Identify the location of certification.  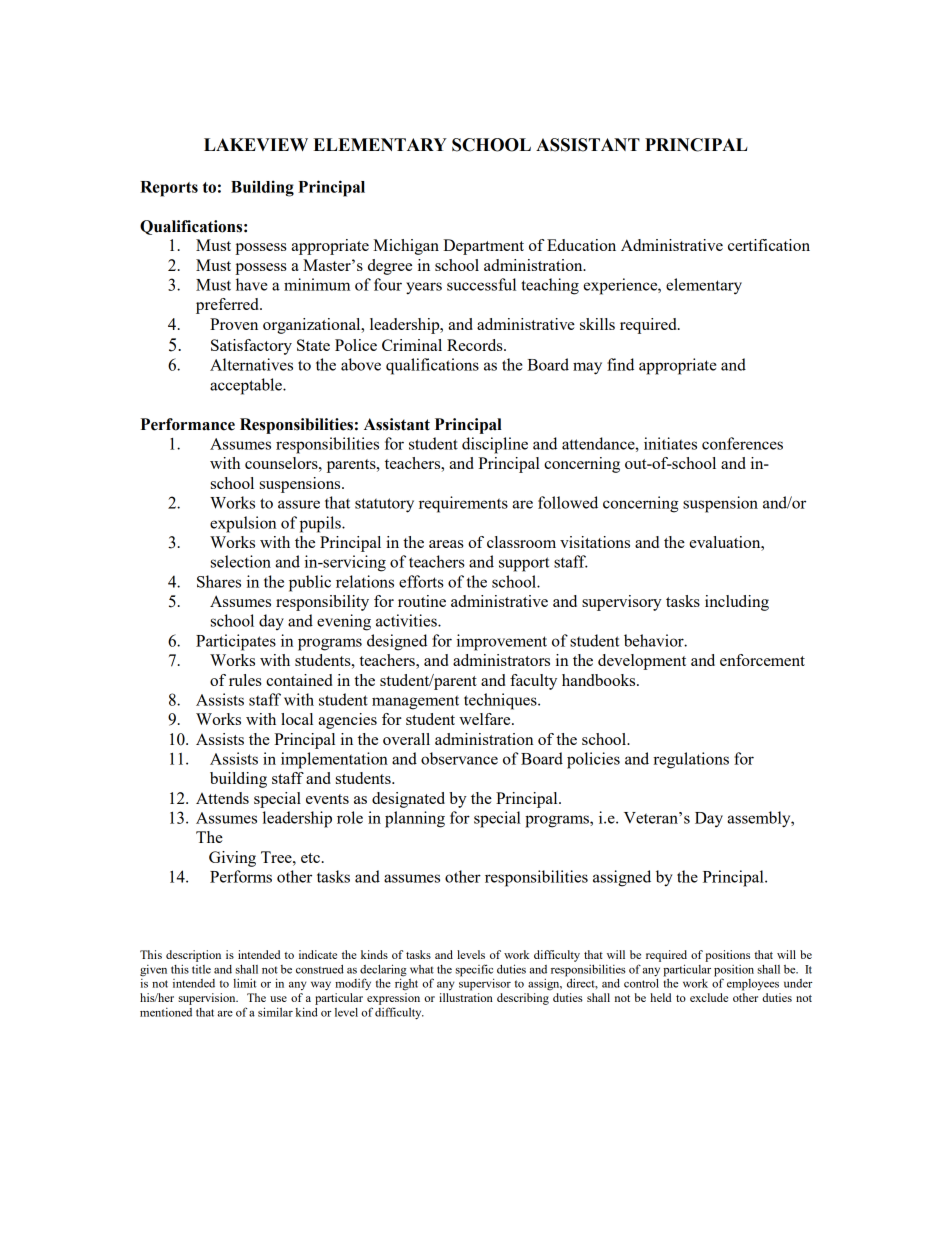
(769, 245).
